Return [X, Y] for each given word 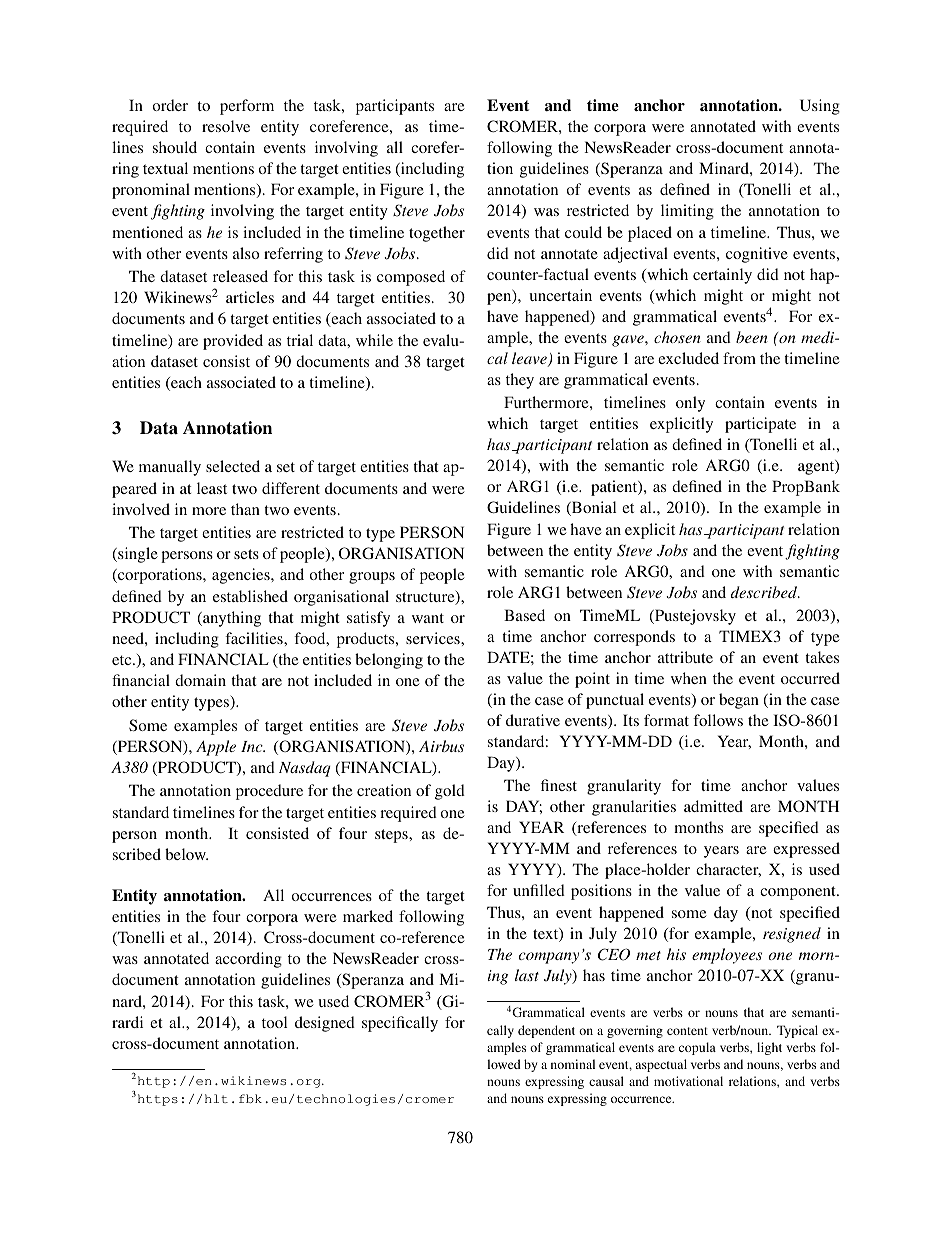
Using [820, 107]
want [428, 618]
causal [606, 1081]
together [437, 234]
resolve [226, 126]
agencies [242, 576]
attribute [685, 657]
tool [274, 1022]
